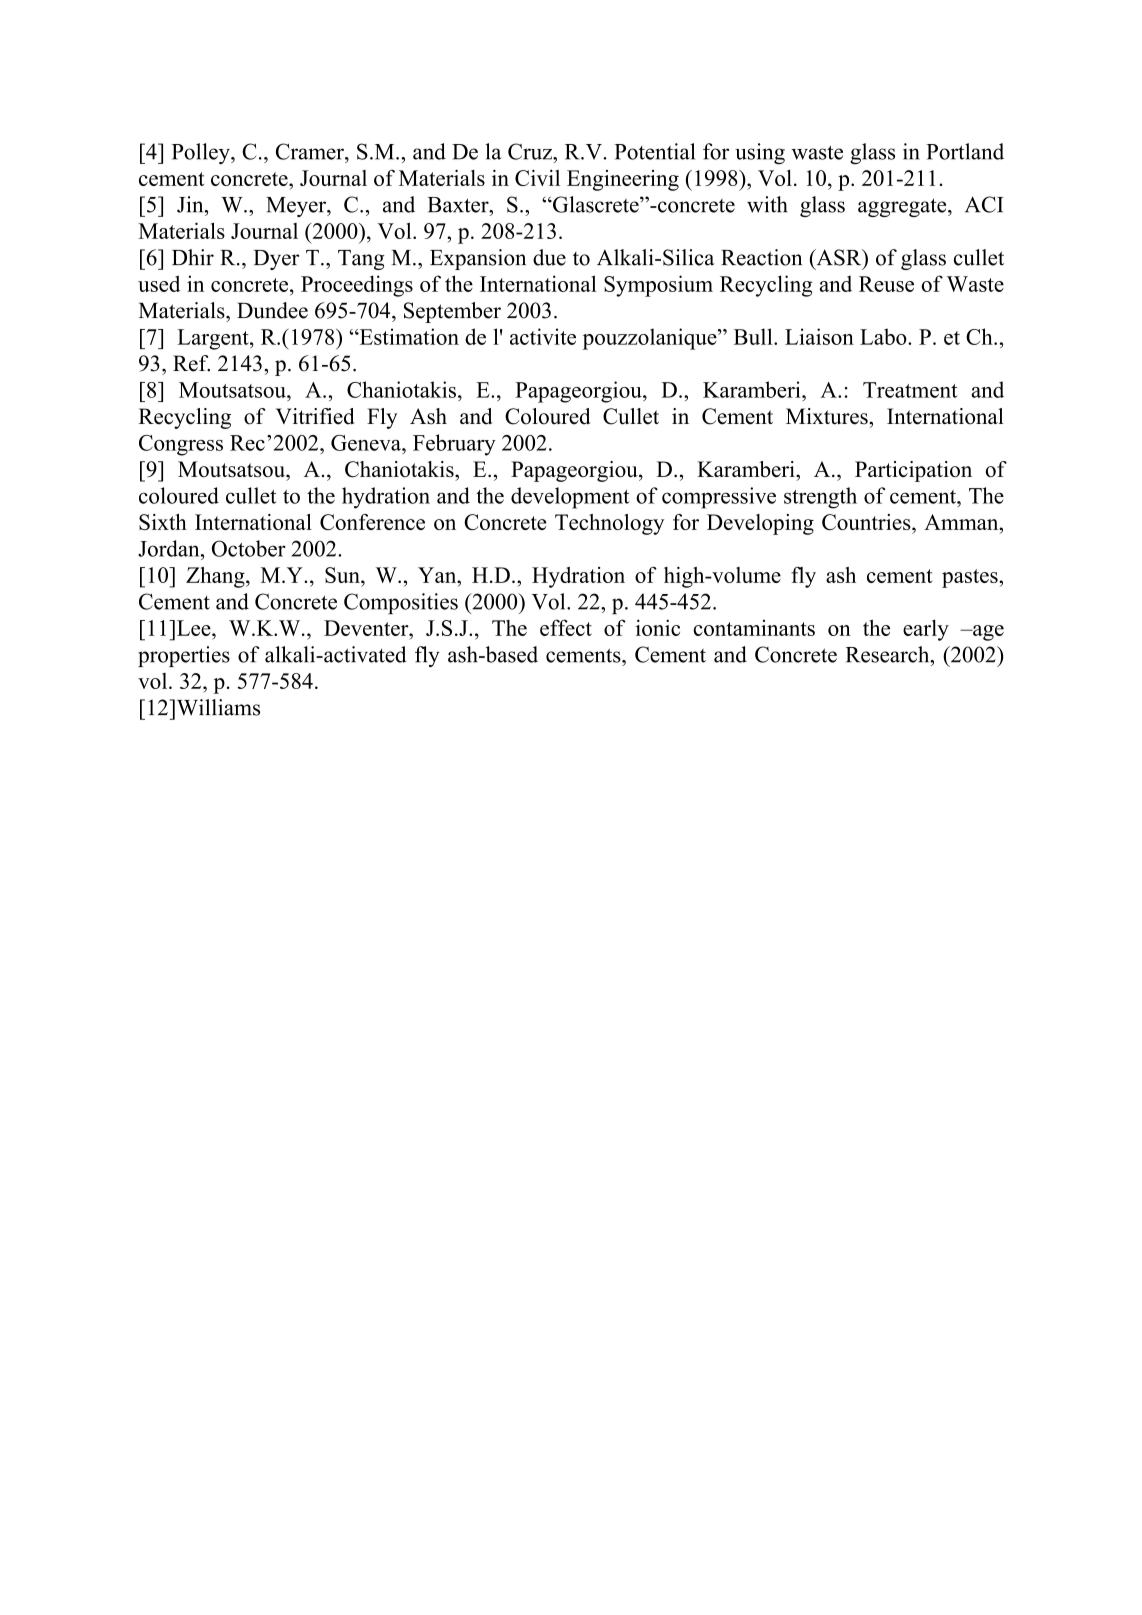 This page has height=1615, width=1142. I want to click on Cramer, so click(311, 151).
